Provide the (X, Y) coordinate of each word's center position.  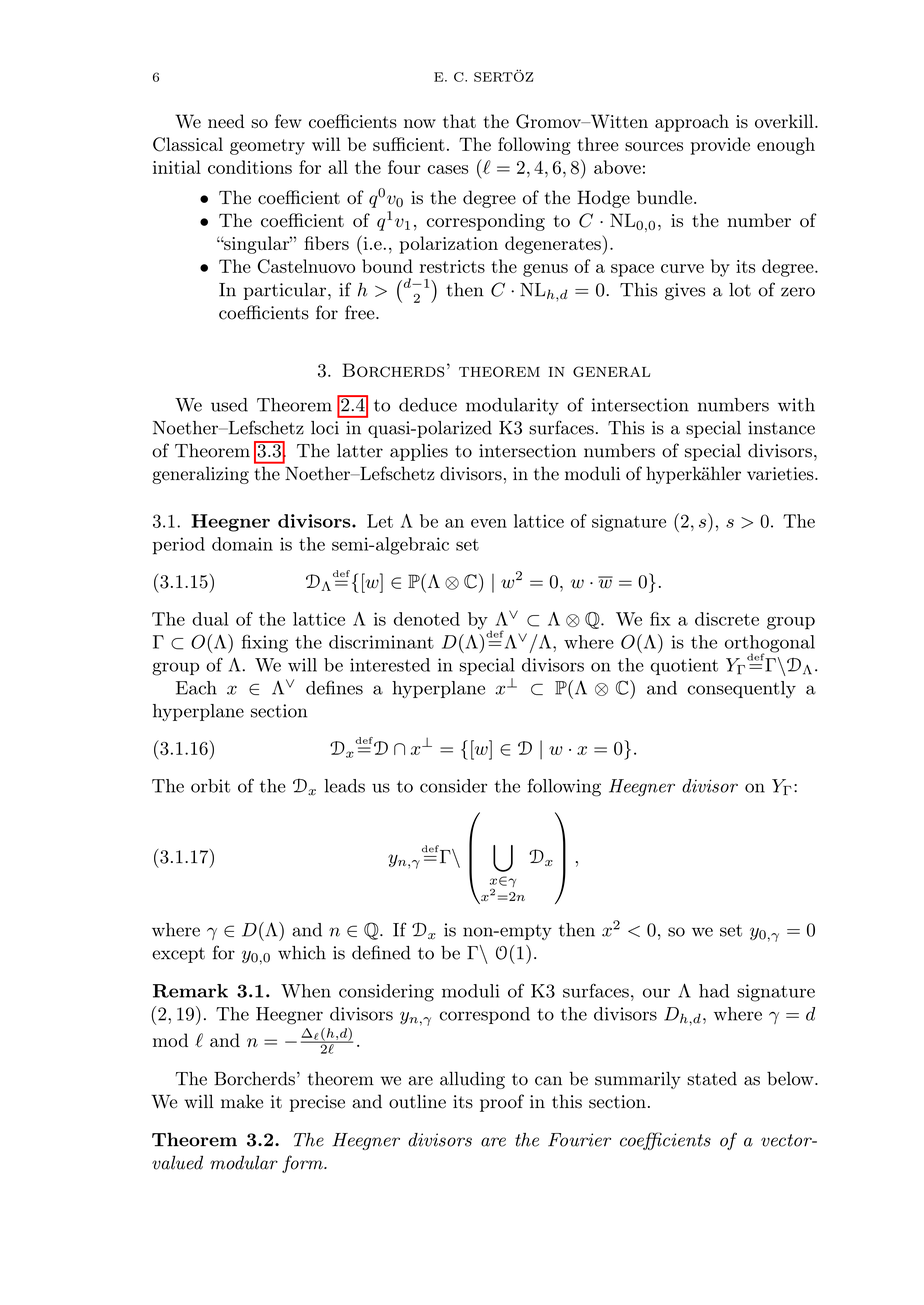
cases (448, 169)
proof (502, 1103)
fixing (265, 644)
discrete (727, 619)
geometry (267, 147)
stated (712, 1078)
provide (720, 146)
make (242, 1101)
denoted (427, 619)
